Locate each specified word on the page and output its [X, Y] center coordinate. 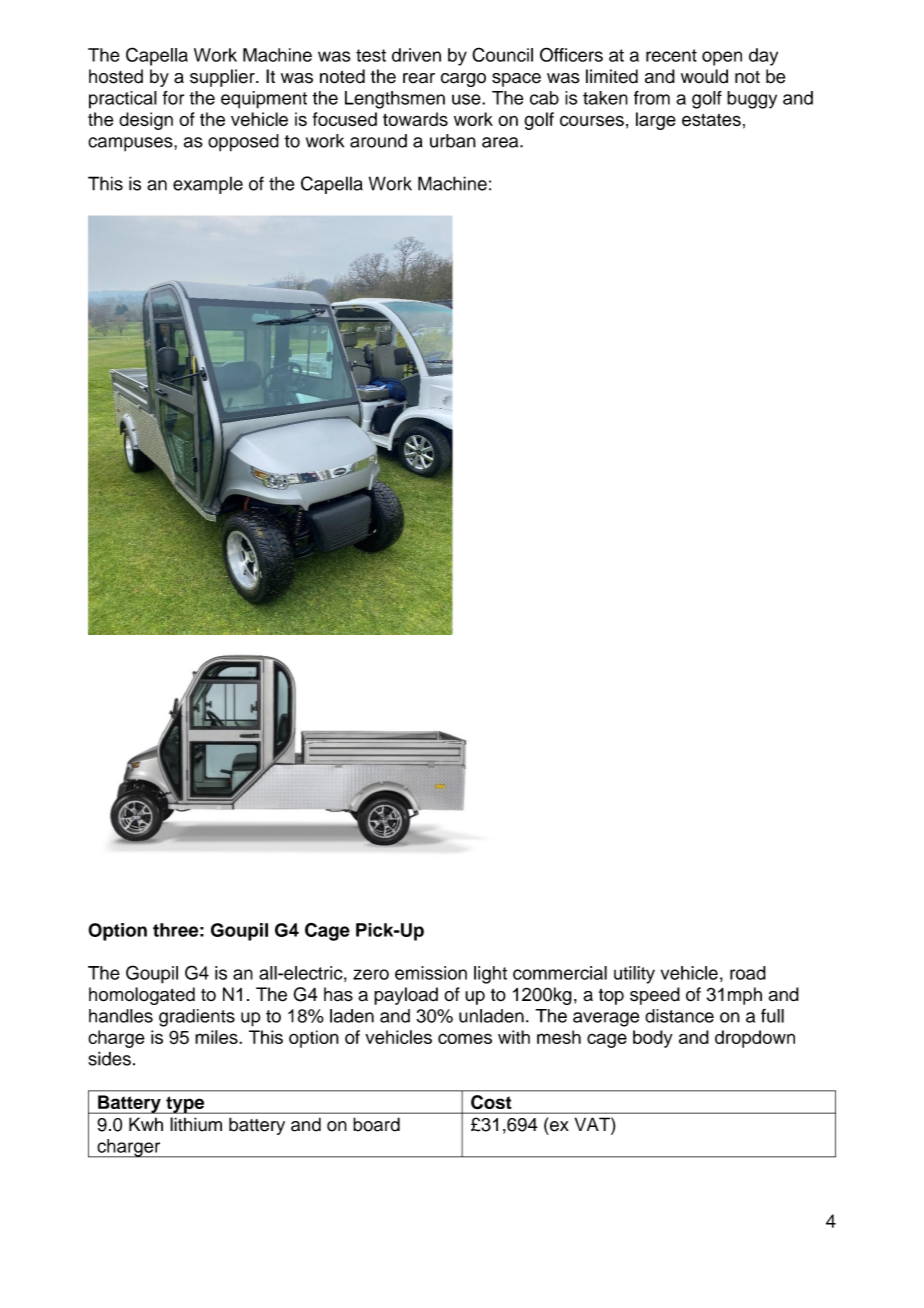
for [173, 97]
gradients [197, 1018]
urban [453, 141]
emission [431, 973]
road [748, 973]
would [704, 76]
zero [371, 974]
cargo [463, 80]
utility [634, 975]
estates [711, 120]
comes [465, 1038]
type [185, 1105]
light [490, 975]
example [208, 185]
